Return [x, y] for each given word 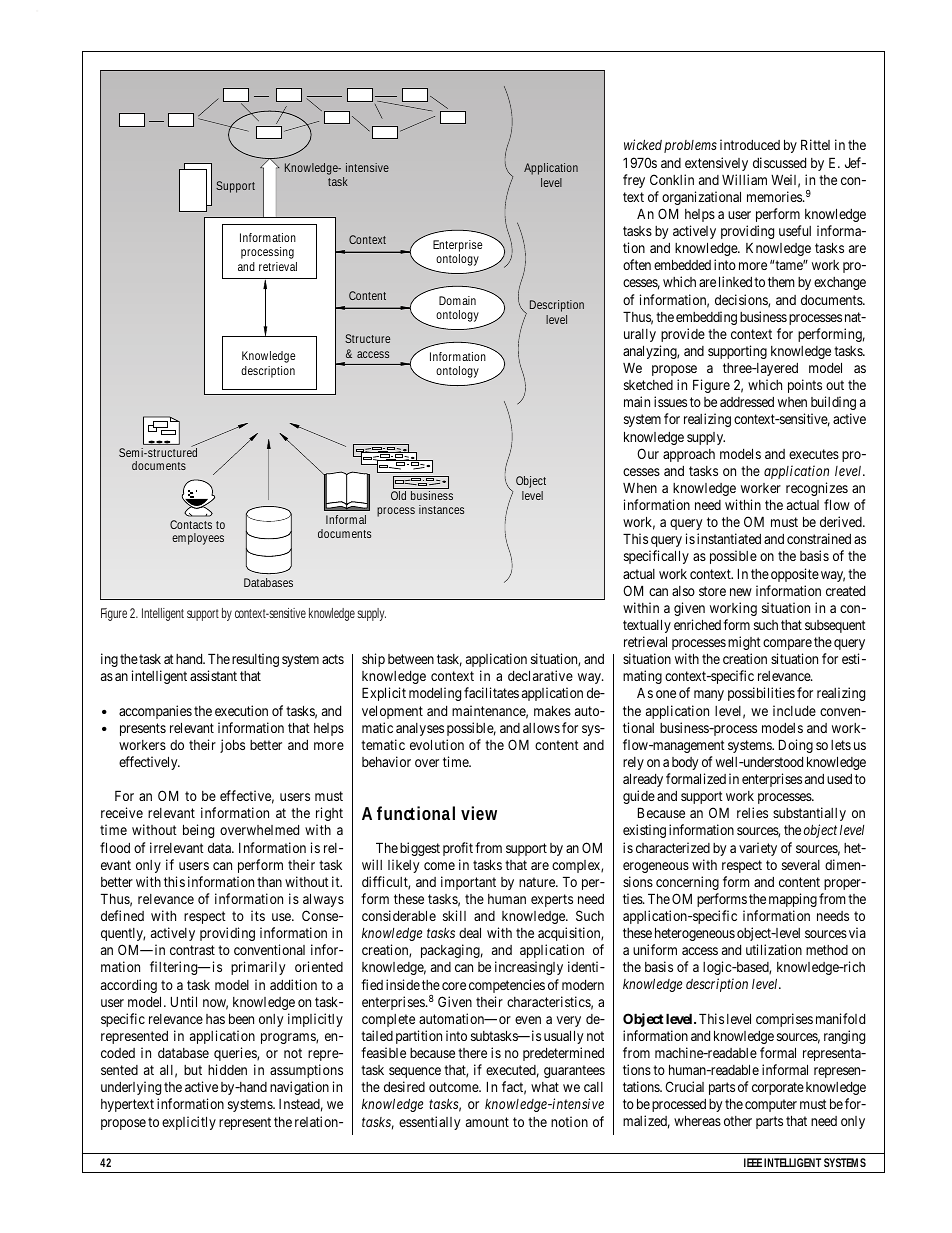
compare [787, 644]
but [193, 1070]
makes [552, 710]
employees [198, 539]
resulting [255, 660]
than [269, 882]
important [468, 883]
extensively [716, 164]
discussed [779, 162]
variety [758, 849]
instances [441, 509]
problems [690, 146]
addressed [747, 402]
